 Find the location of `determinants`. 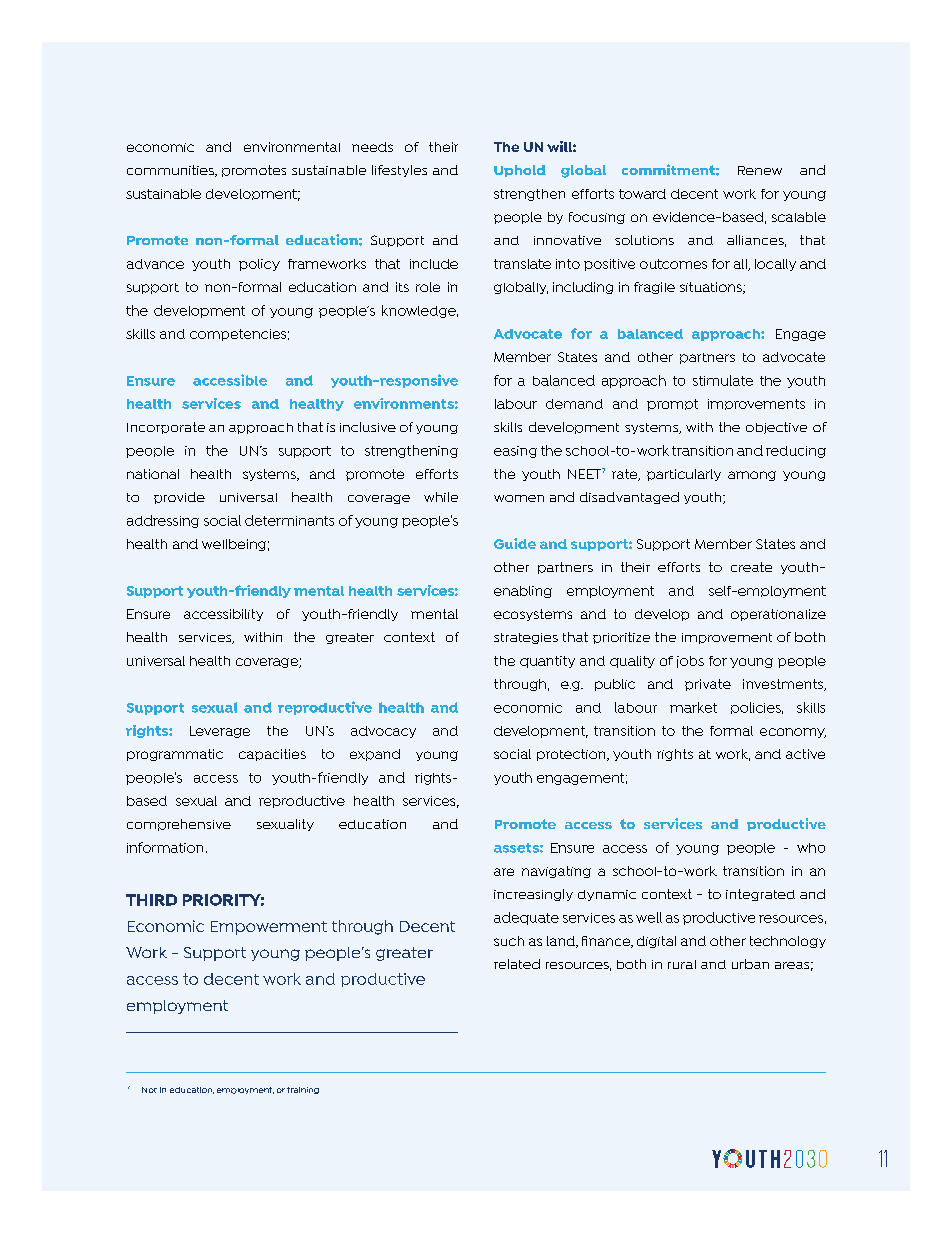

determinants is located at coordinates (289, 520).
